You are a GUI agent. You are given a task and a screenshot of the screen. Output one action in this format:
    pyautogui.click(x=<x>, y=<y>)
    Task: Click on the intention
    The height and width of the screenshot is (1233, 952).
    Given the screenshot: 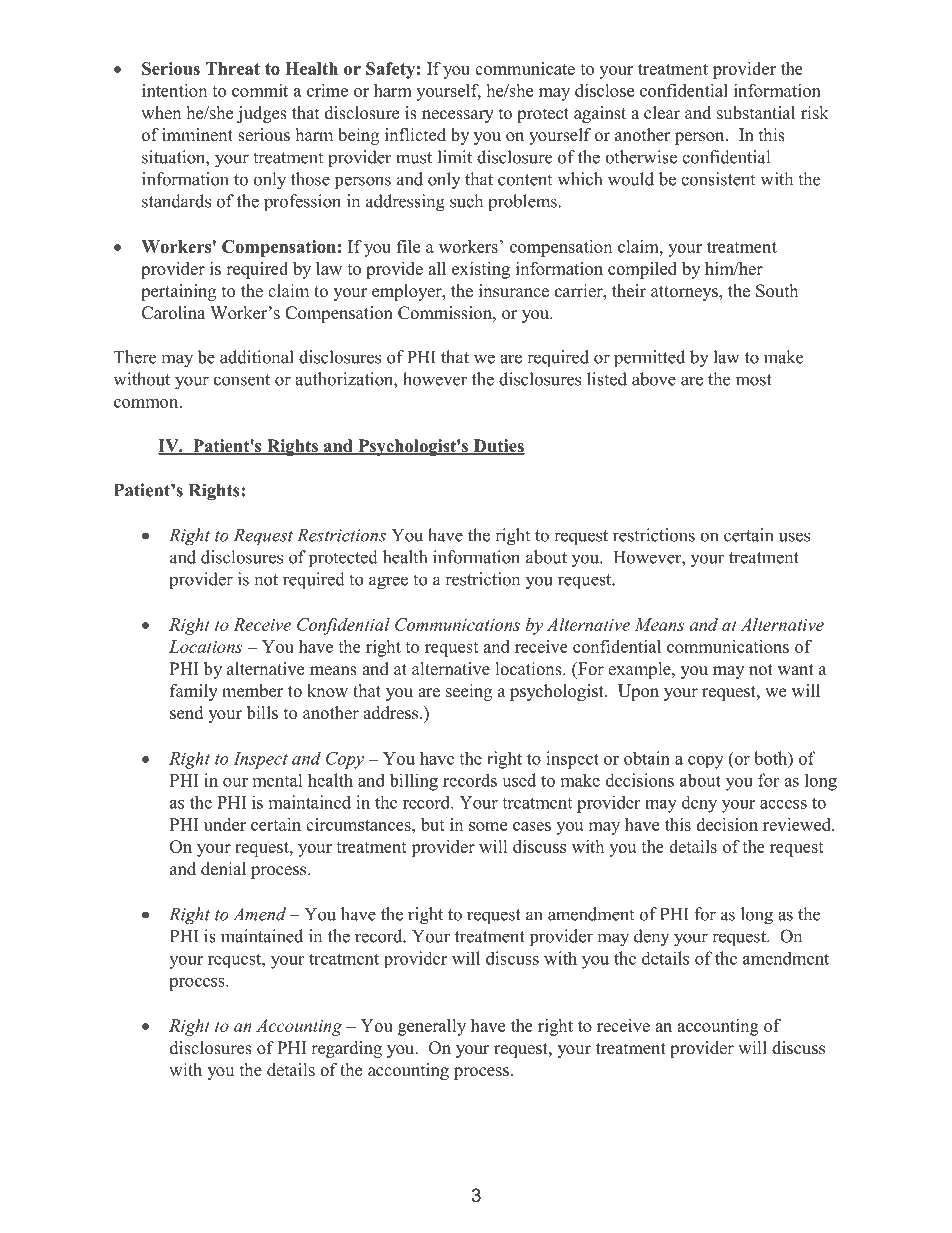 What is the action you would take?
    pyautogui.click(x=174, y=90)
